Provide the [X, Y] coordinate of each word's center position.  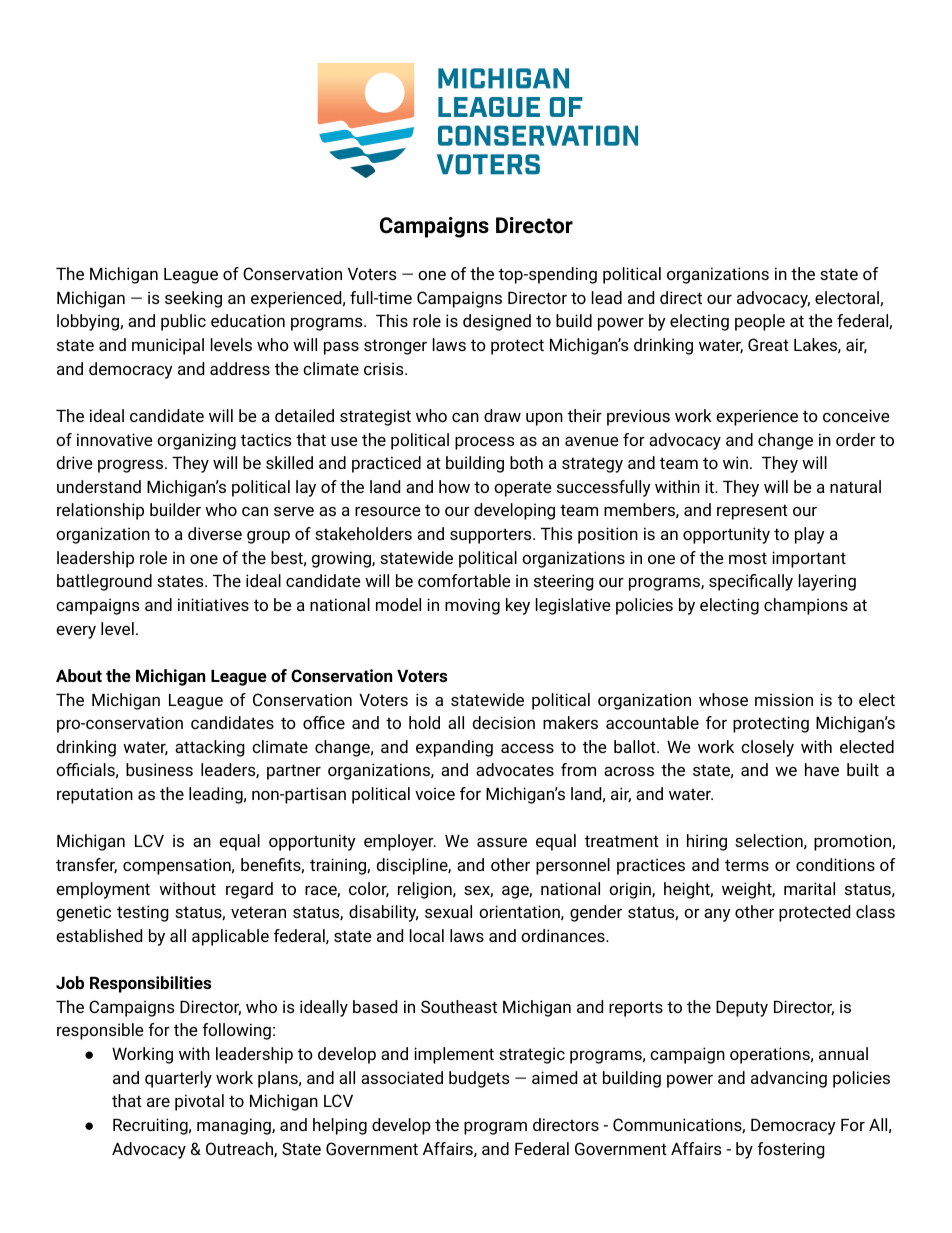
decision [503, 722]
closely [767, 748]
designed [497, 322]
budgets [479, 1079]
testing [143, 913]
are [158, 1102]
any [717, 915]
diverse [215, 533]
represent [752, 512]
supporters [492, 536]
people [760, 322]
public [183, 322]
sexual [448, 911]
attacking [210, 748]
